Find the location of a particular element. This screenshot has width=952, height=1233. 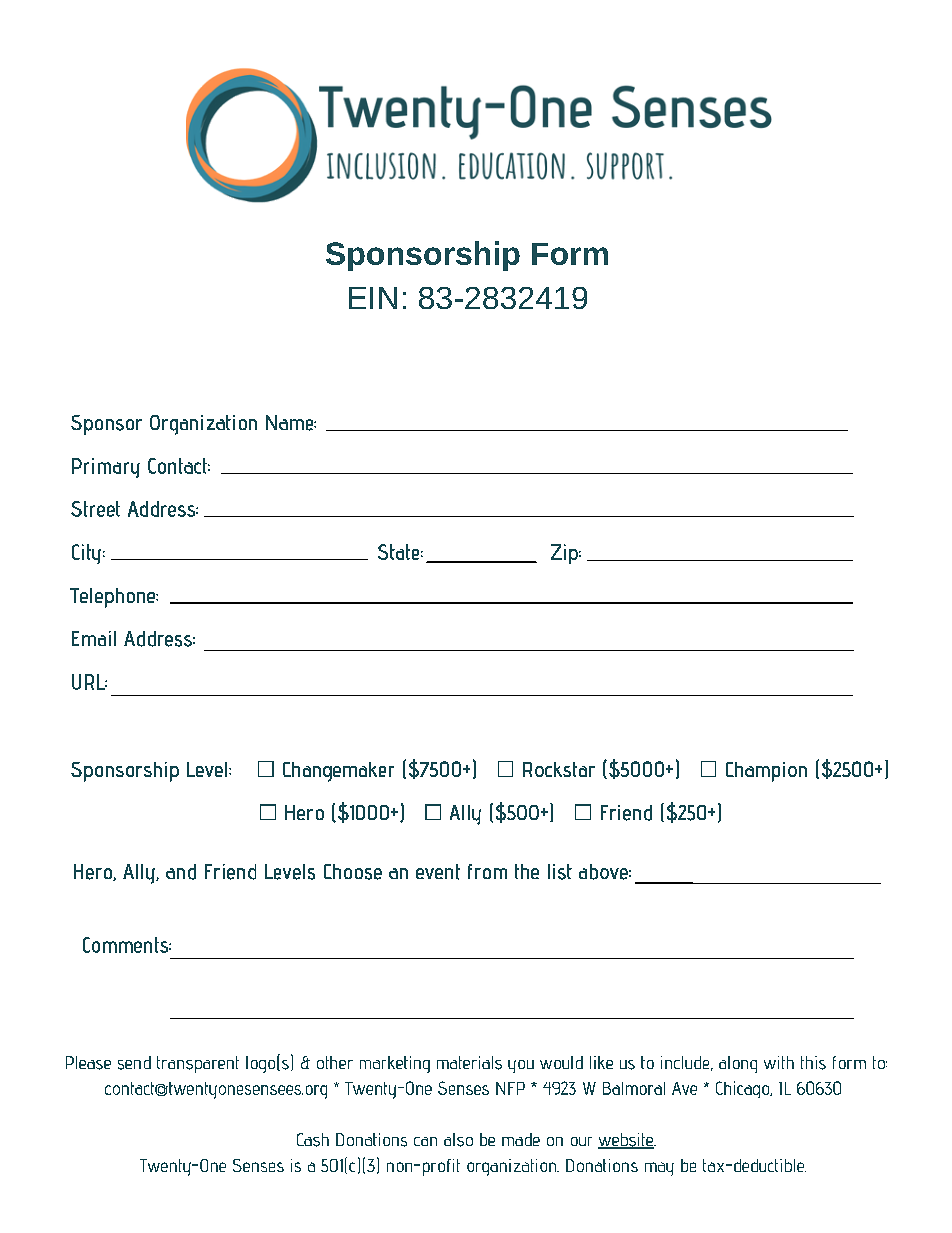

EIN is located at coordinates (373, 298).
